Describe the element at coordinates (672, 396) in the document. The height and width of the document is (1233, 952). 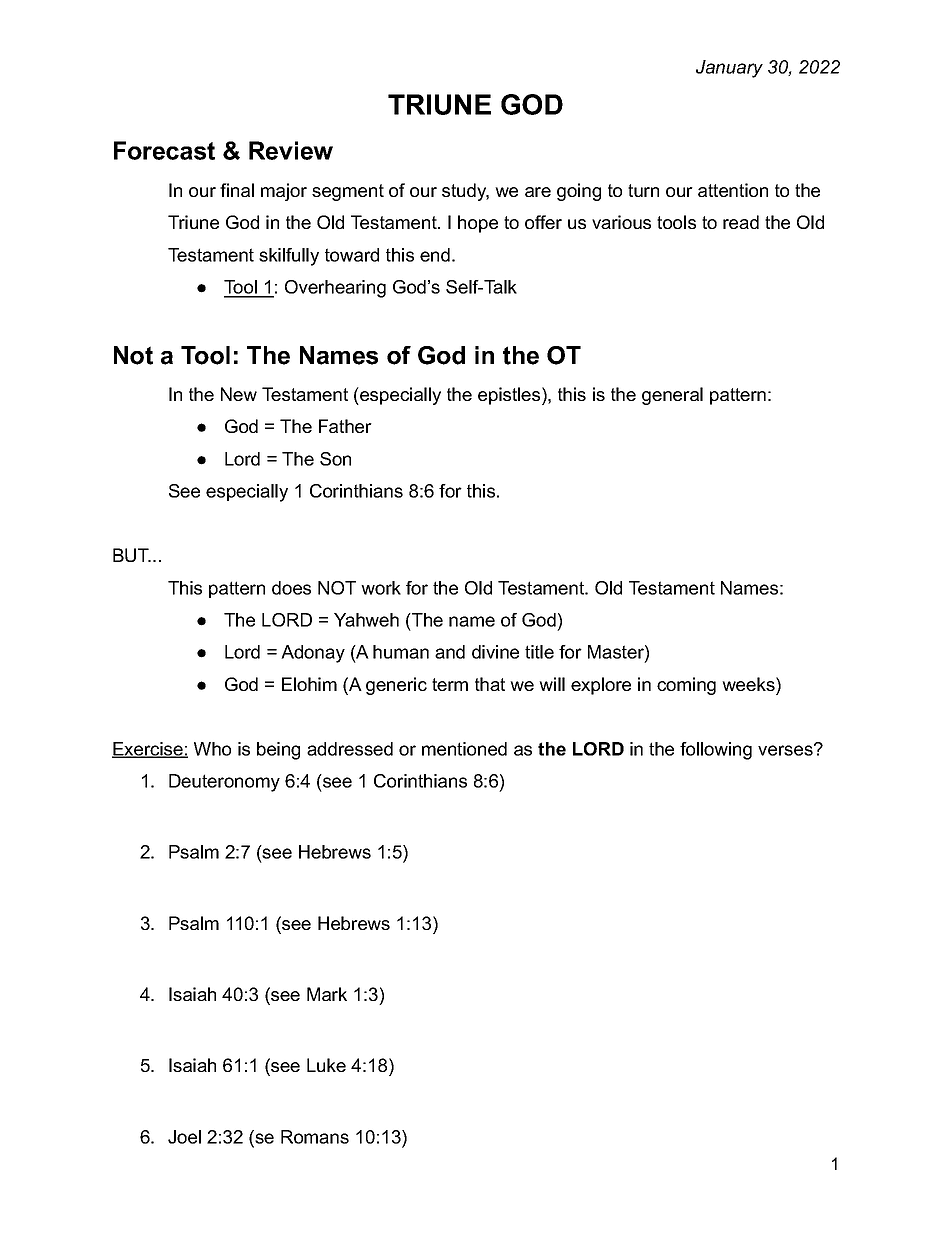
I see `general` at that location.
